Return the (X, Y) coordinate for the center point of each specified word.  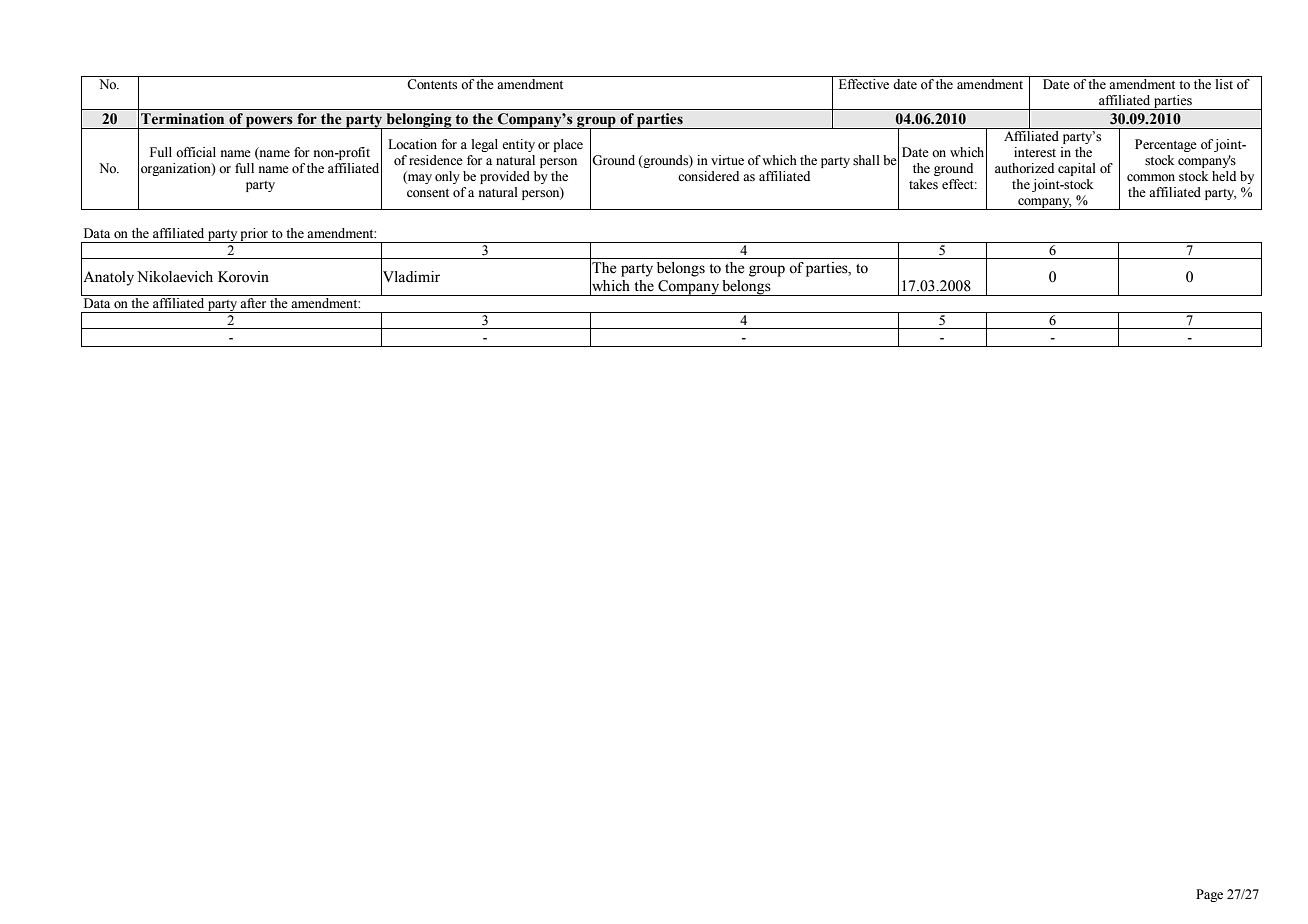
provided (505, 177)
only (447, 177)
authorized (1024, 168)
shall (866, 160)
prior (254, 235)
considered (708, 176)
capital (1077, 169)
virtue (727, 160)
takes (923, 184)
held (1224, 176)
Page (1209, 895)
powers (269, 122)
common (1151, 178)
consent (428, 192)
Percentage (1166, 145)
